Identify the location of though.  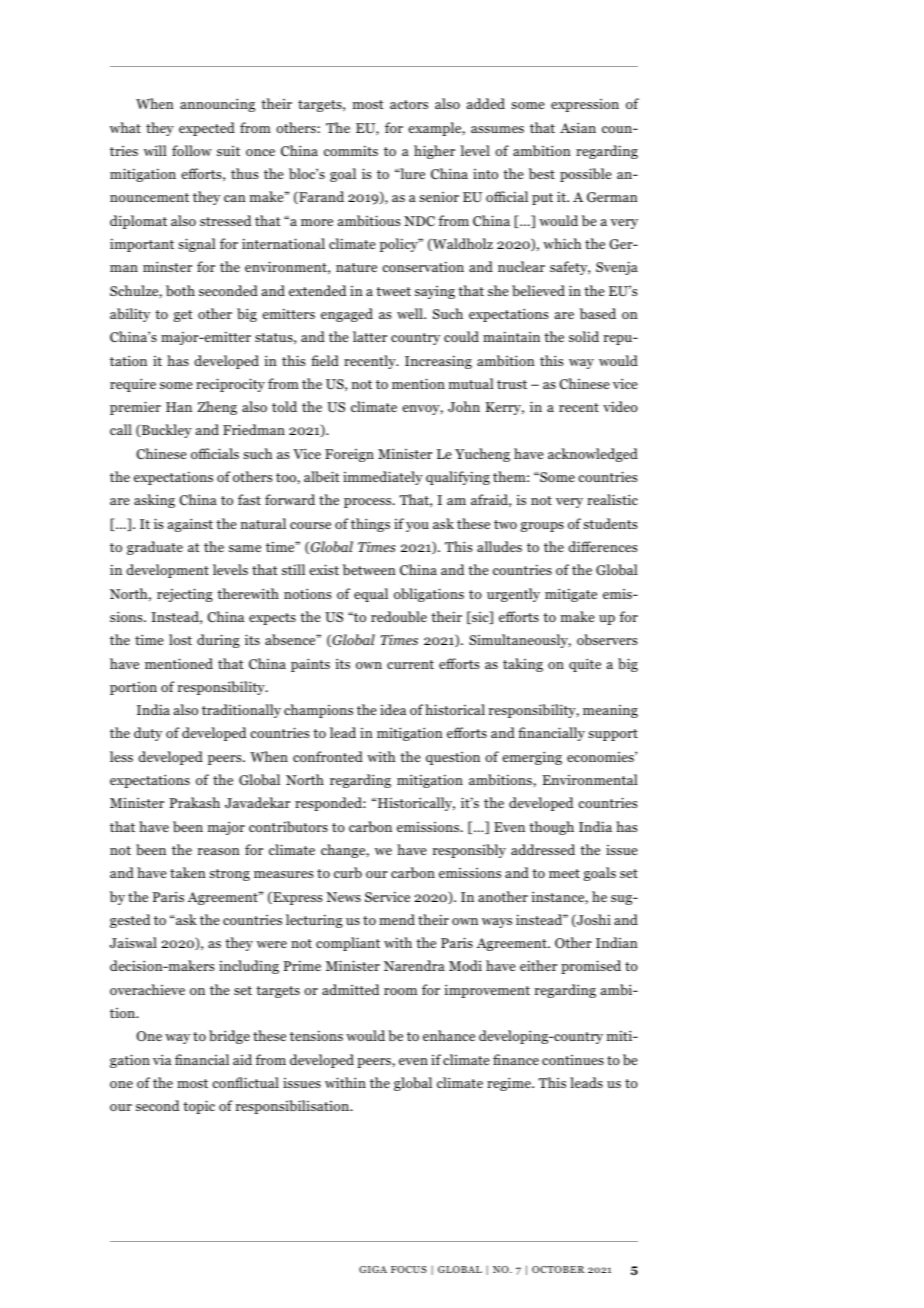
(551, 828).
